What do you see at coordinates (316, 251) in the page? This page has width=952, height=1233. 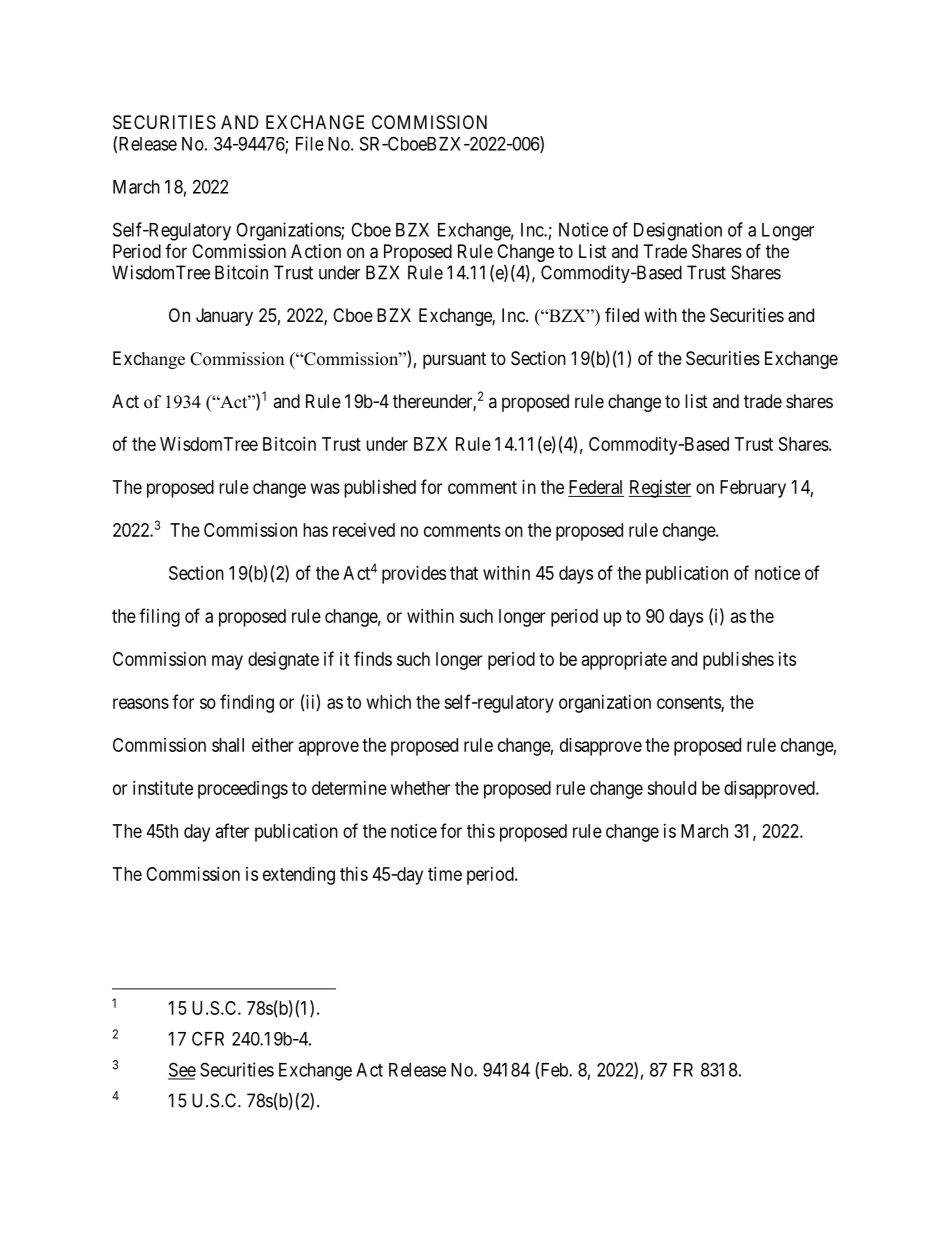 I see `Action` at bounding box center [316, 251].
